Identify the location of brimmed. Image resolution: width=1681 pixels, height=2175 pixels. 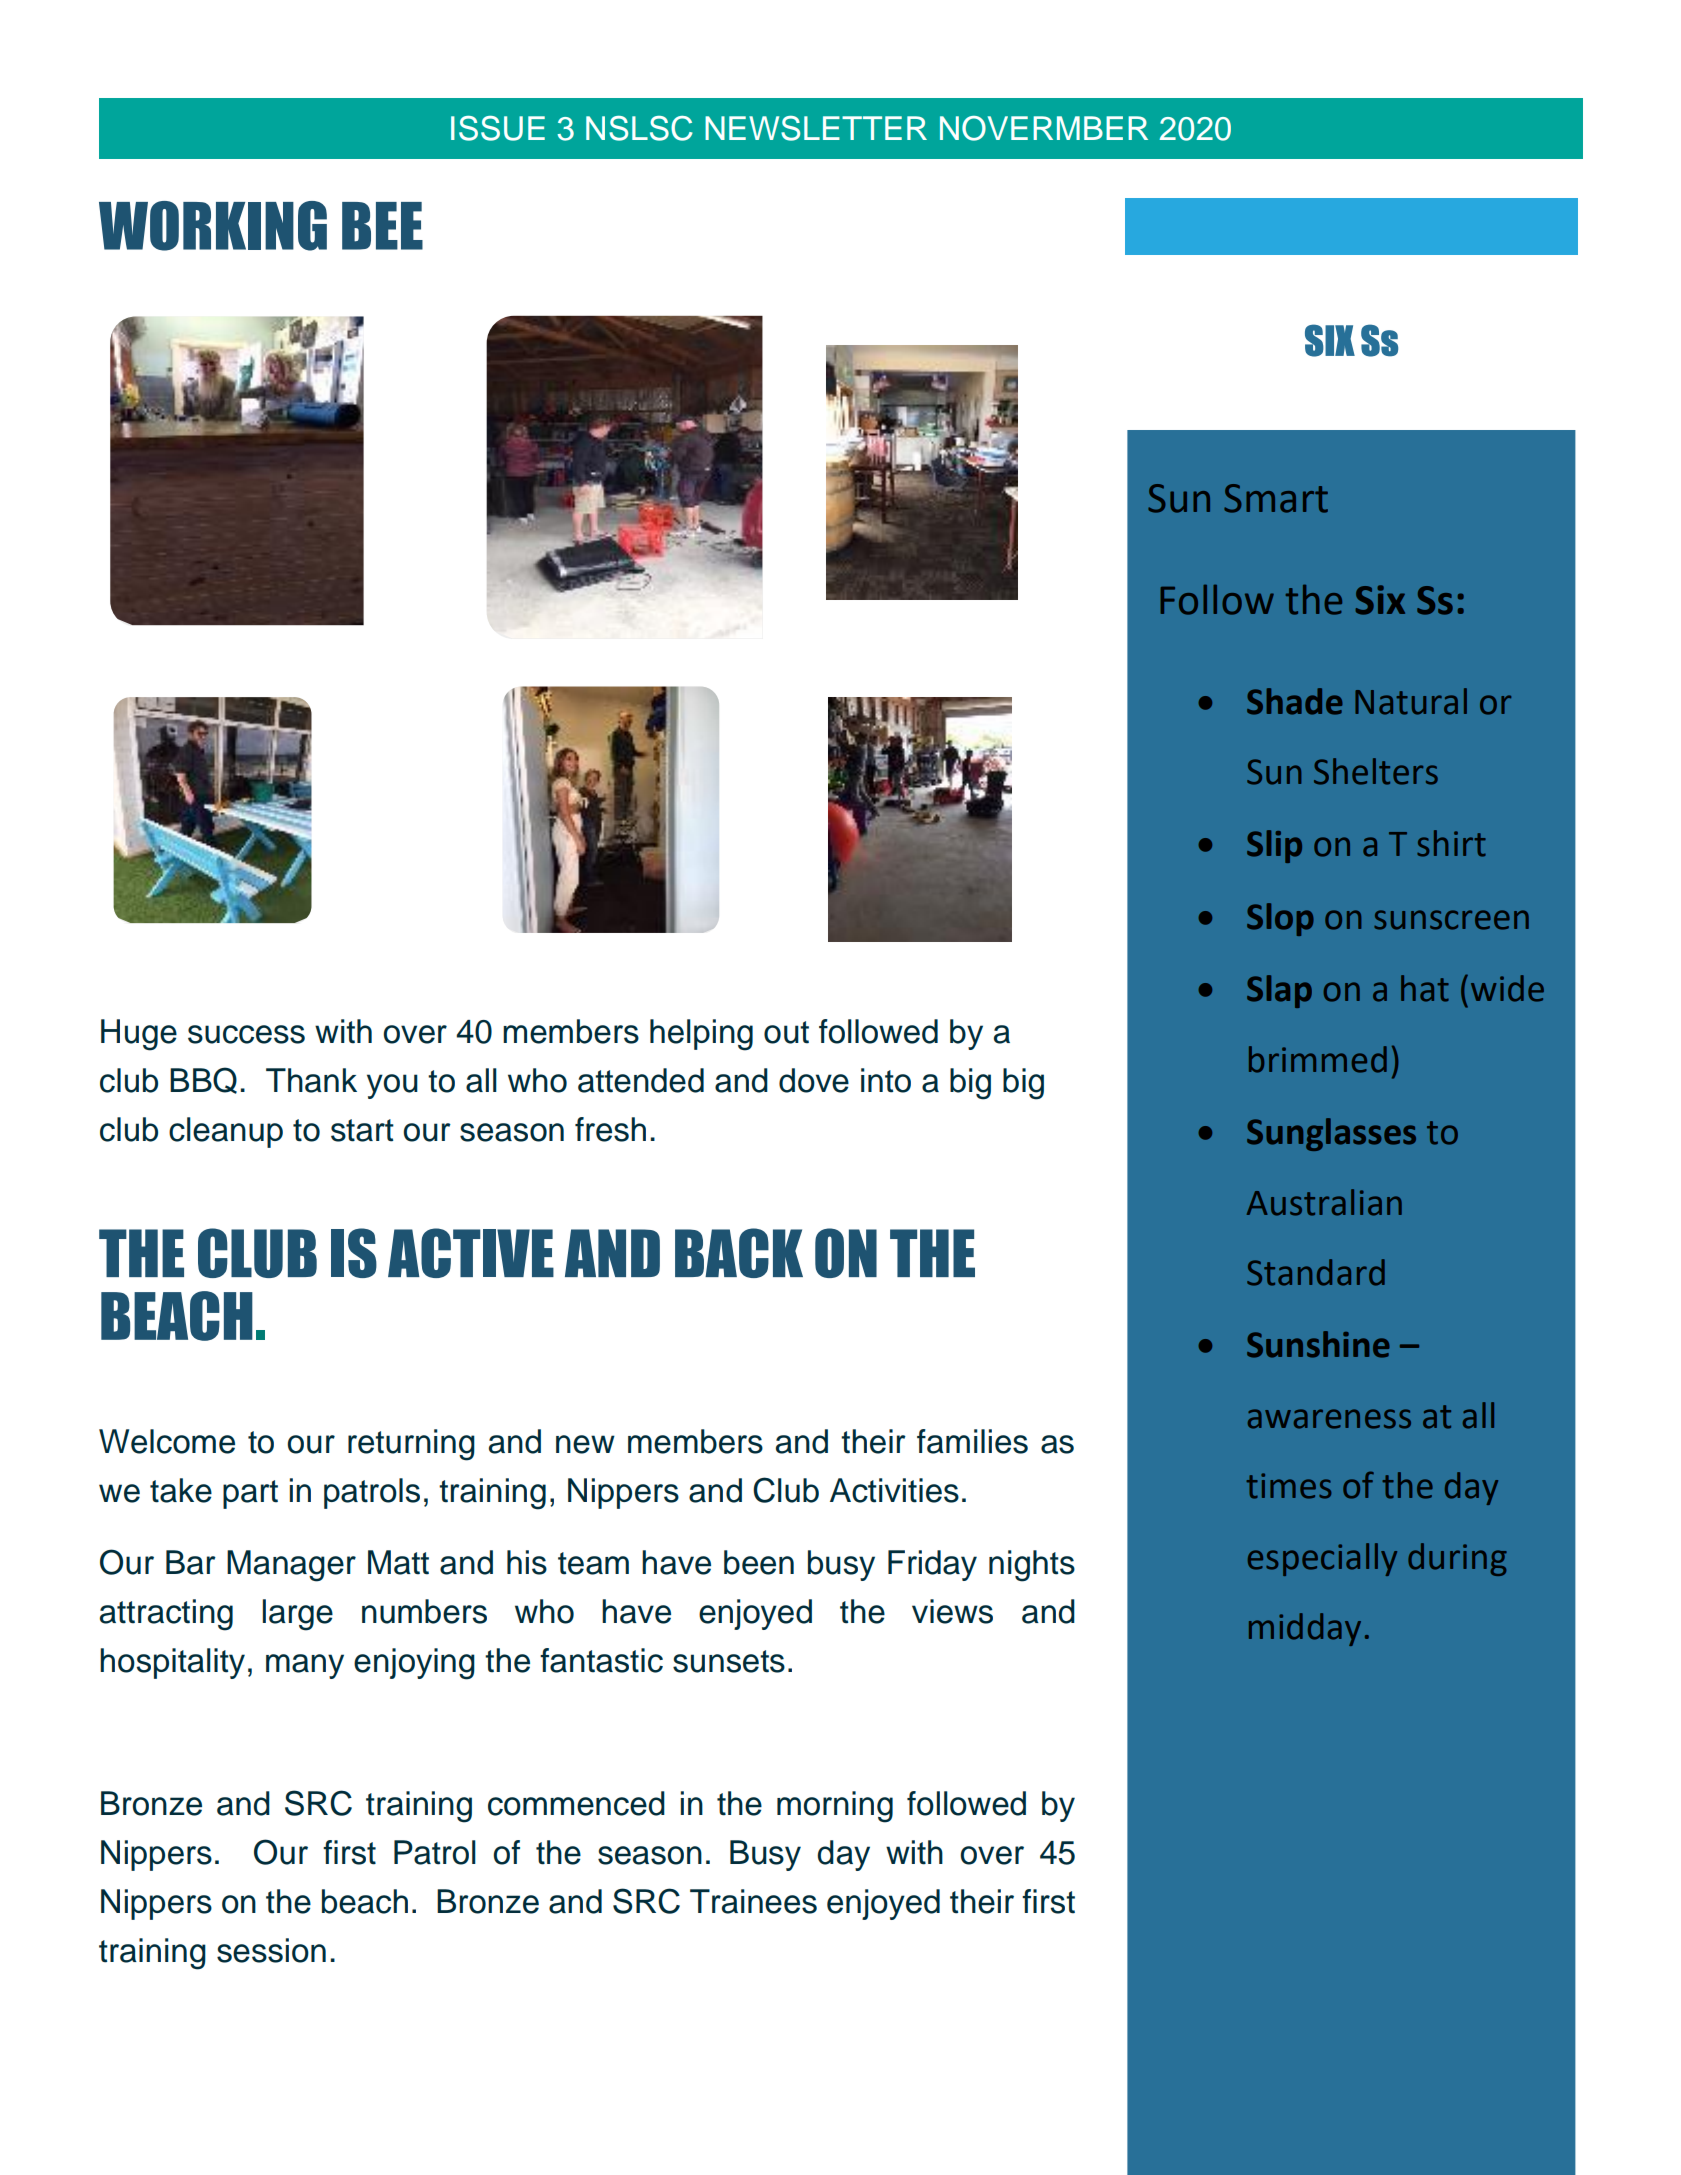
(1318, 1059).
